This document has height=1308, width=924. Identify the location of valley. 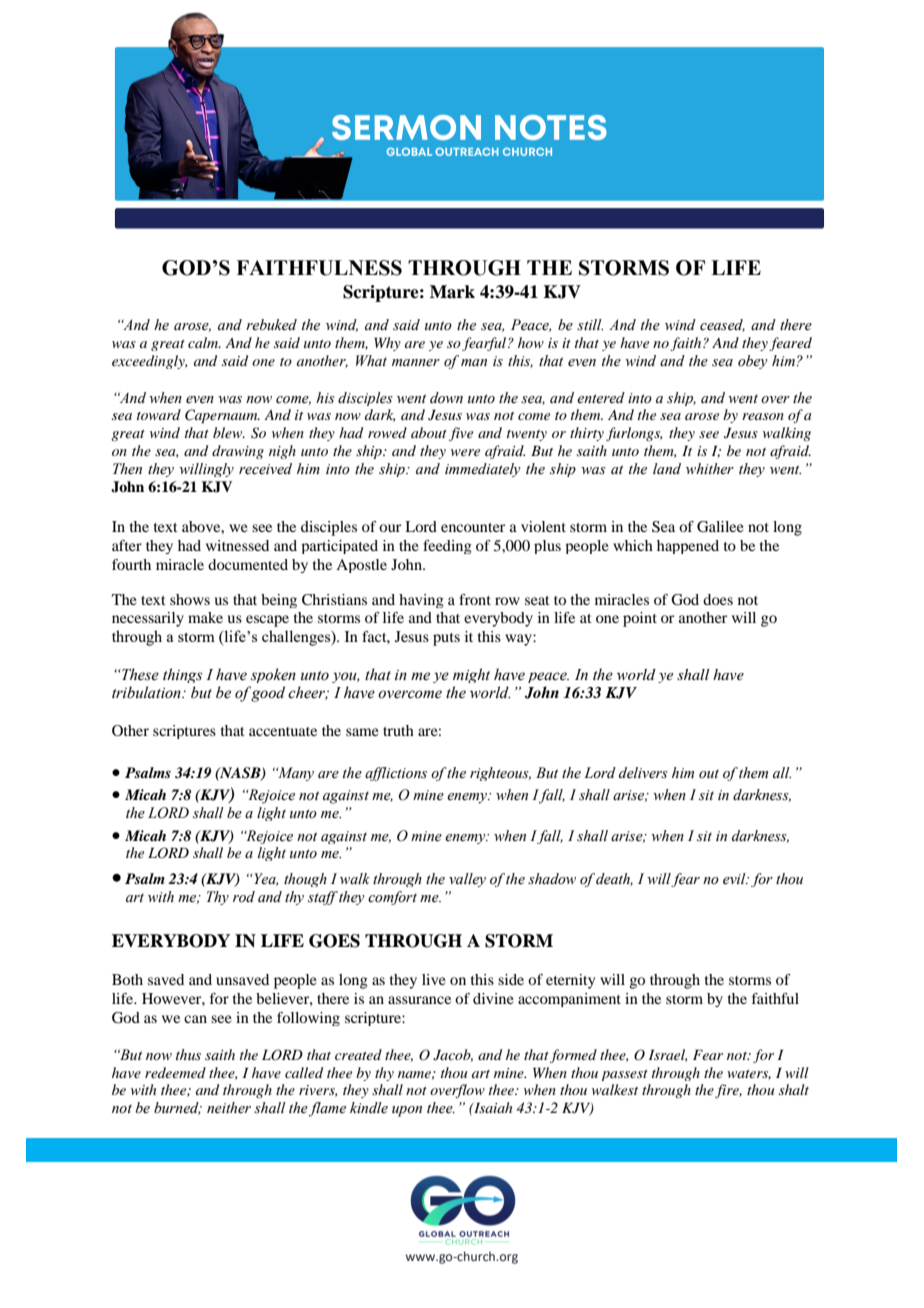
(467, 880).
